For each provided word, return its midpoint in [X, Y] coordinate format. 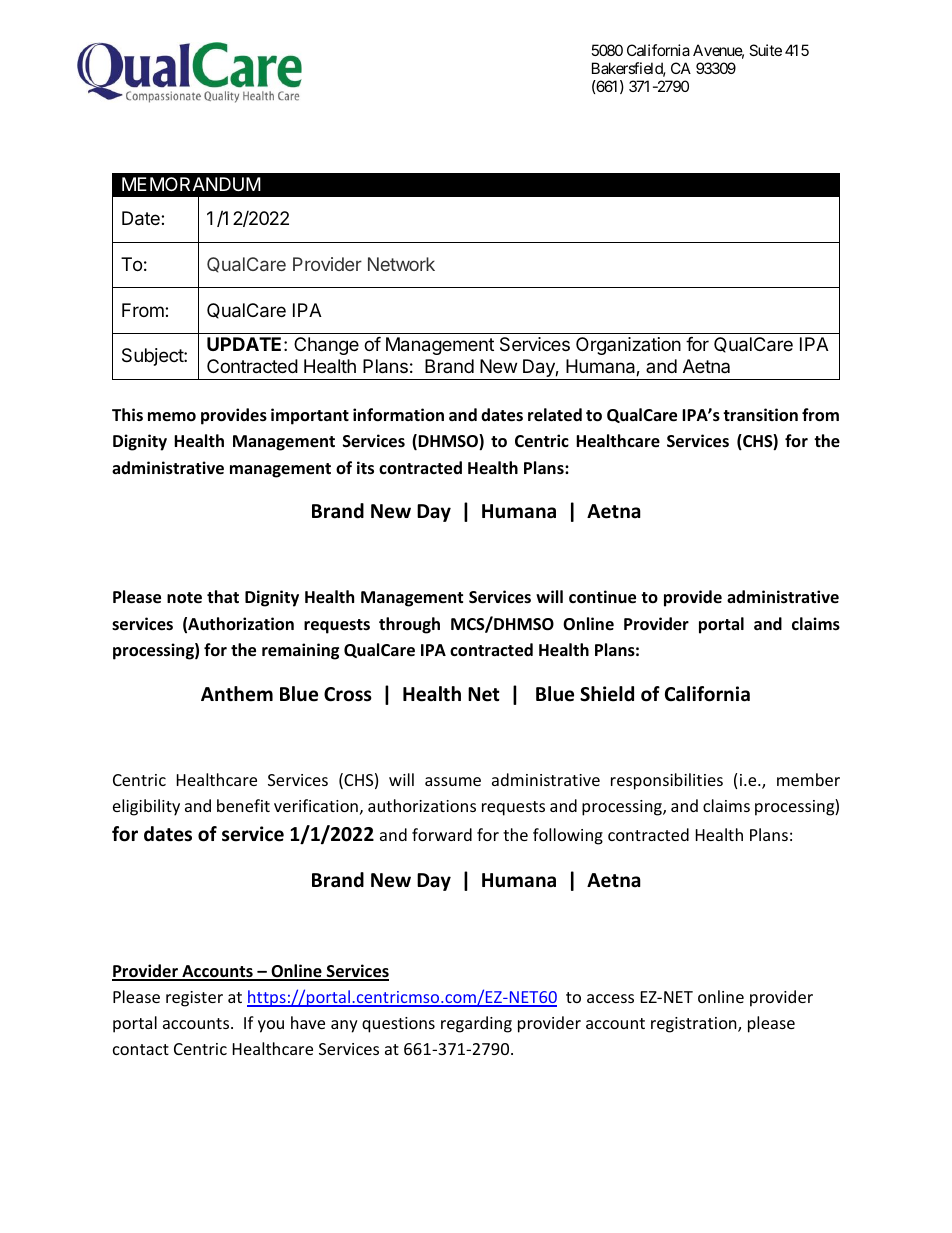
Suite [765, 50]
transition [760, 415]
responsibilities [667, 781]
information [398, 415]
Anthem [237, 694]
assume [453, 781]
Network [401, 264]
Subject [153, 357]
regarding [476, 1024]
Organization [628, 346]
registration [695, 1025]
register [194, 999]
